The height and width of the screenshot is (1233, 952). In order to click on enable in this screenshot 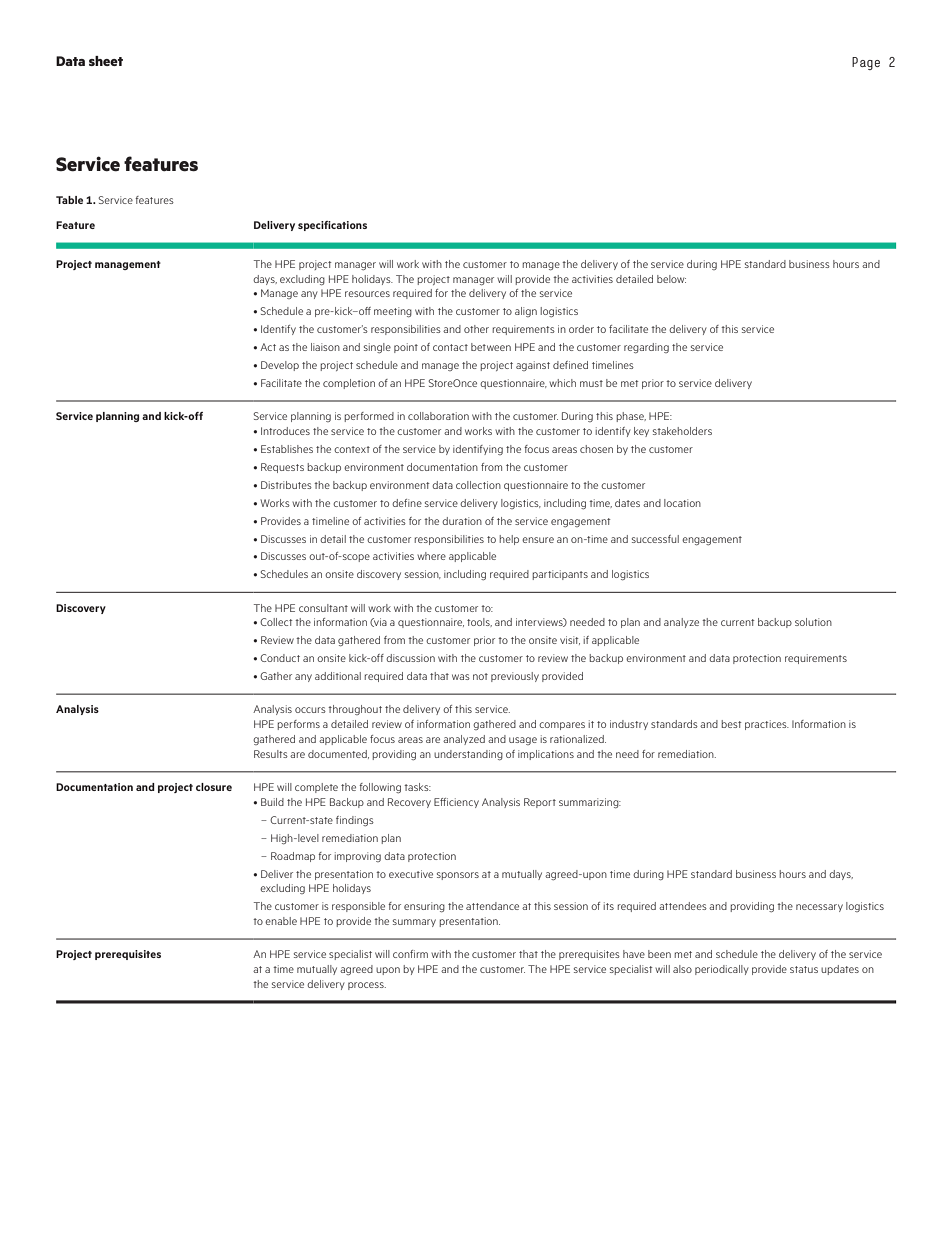, I will do `click(281, 921)`.
